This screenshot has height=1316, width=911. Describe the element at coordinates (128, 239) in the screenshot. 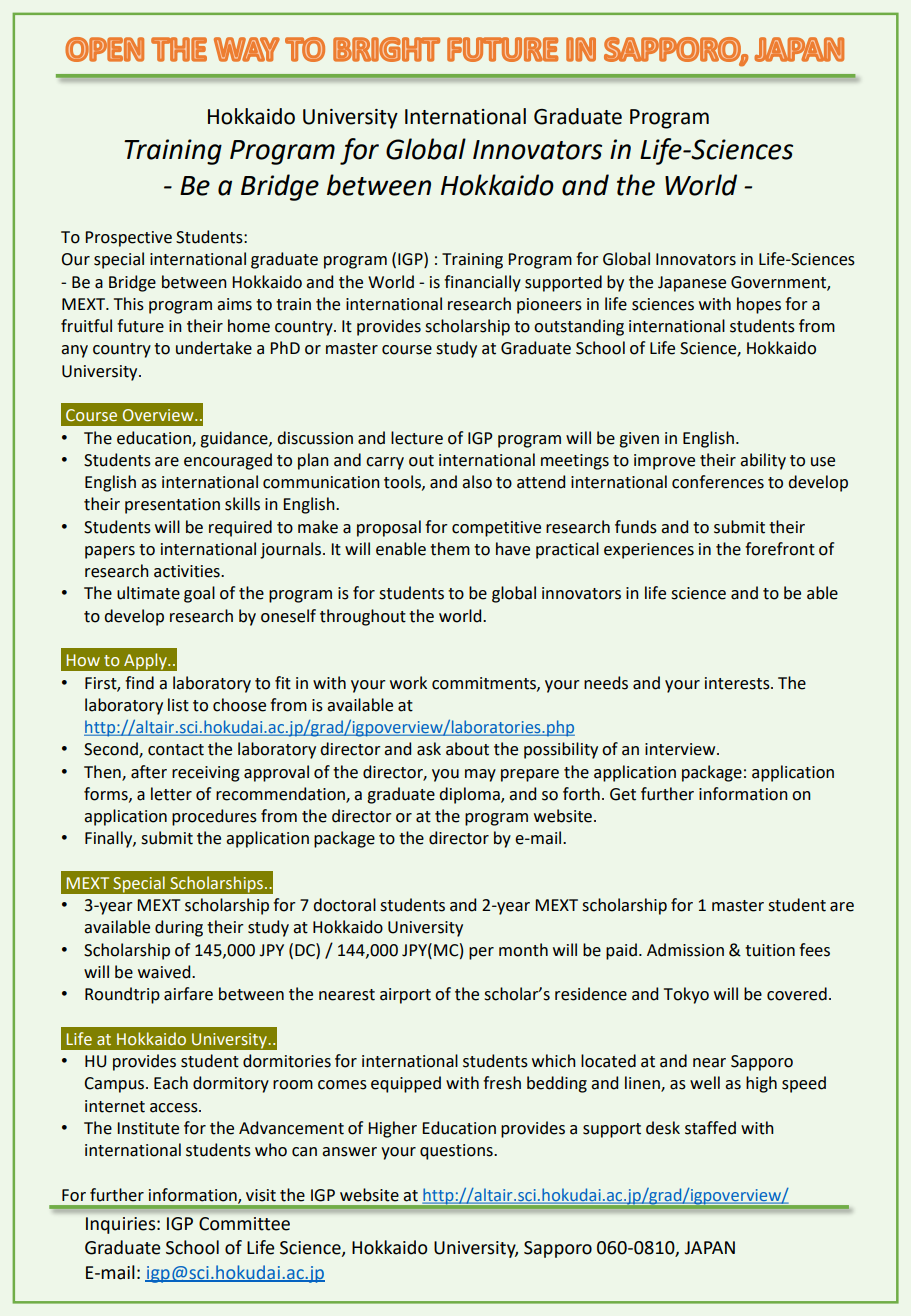

I see `Prospective` at that location.
